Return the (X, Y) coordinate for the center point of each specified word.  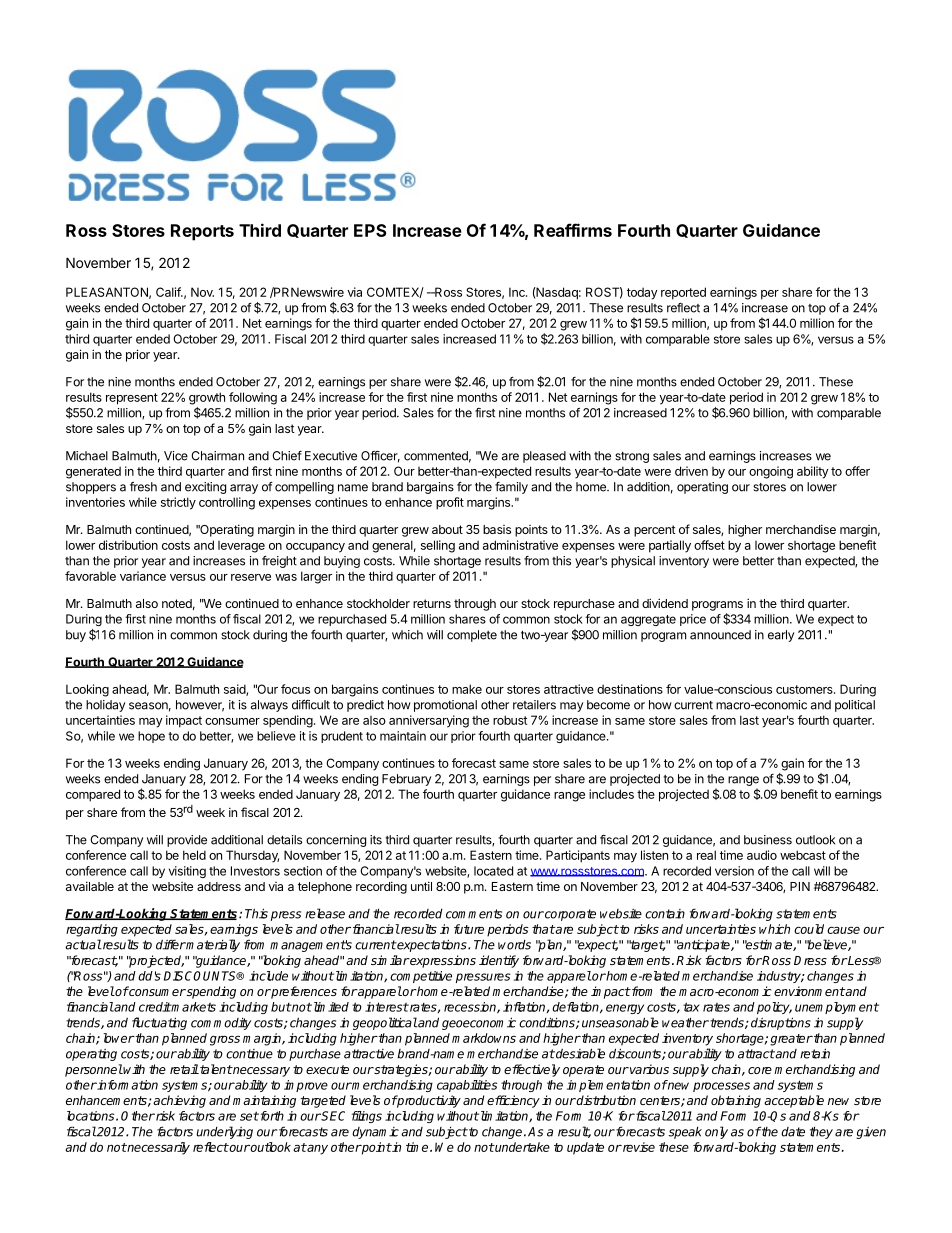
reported (683, 293)
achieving (179, 1101)
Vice (176, 456)
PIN (800, 886)
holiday (105, 706)
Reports (202, 232)
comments (474, 914)
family (511, 488)
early (781, 636)
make (467, 689)
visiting (187, 872)
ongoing (771, 472)
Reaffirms (573, 230)
